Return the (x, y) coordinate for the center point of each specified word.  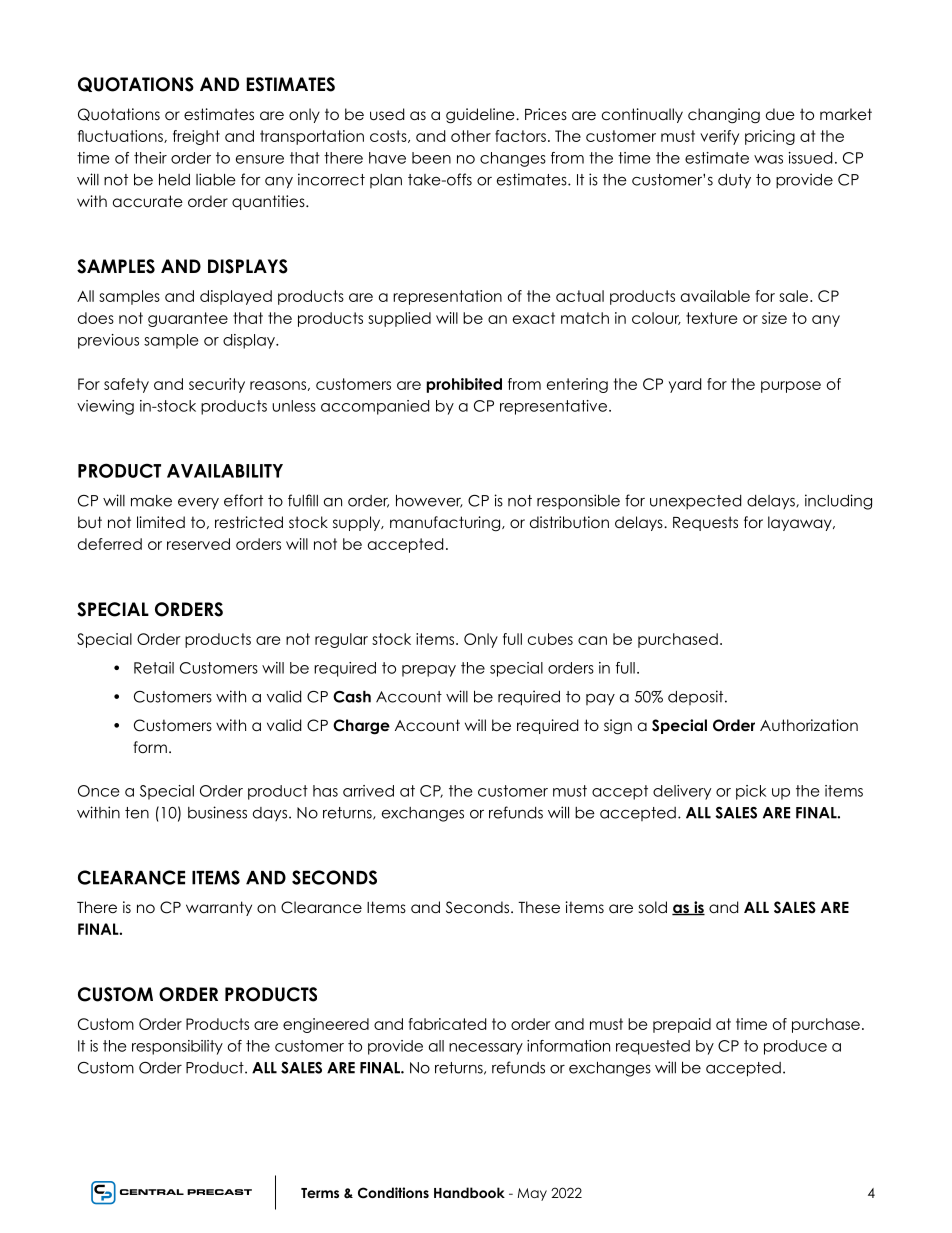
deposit (697, 697)
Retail (154, 668)
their (150, 158)
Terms (320, 1193)
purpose (791, 387)
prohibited (464, 385)
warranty (219, 908)
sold (653, 907)
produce (795, 1047)
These (539, 907)
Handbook (469, 1192)
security (217, 385)
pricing (770, 137)
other (471, 136)
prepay (429, 671)
